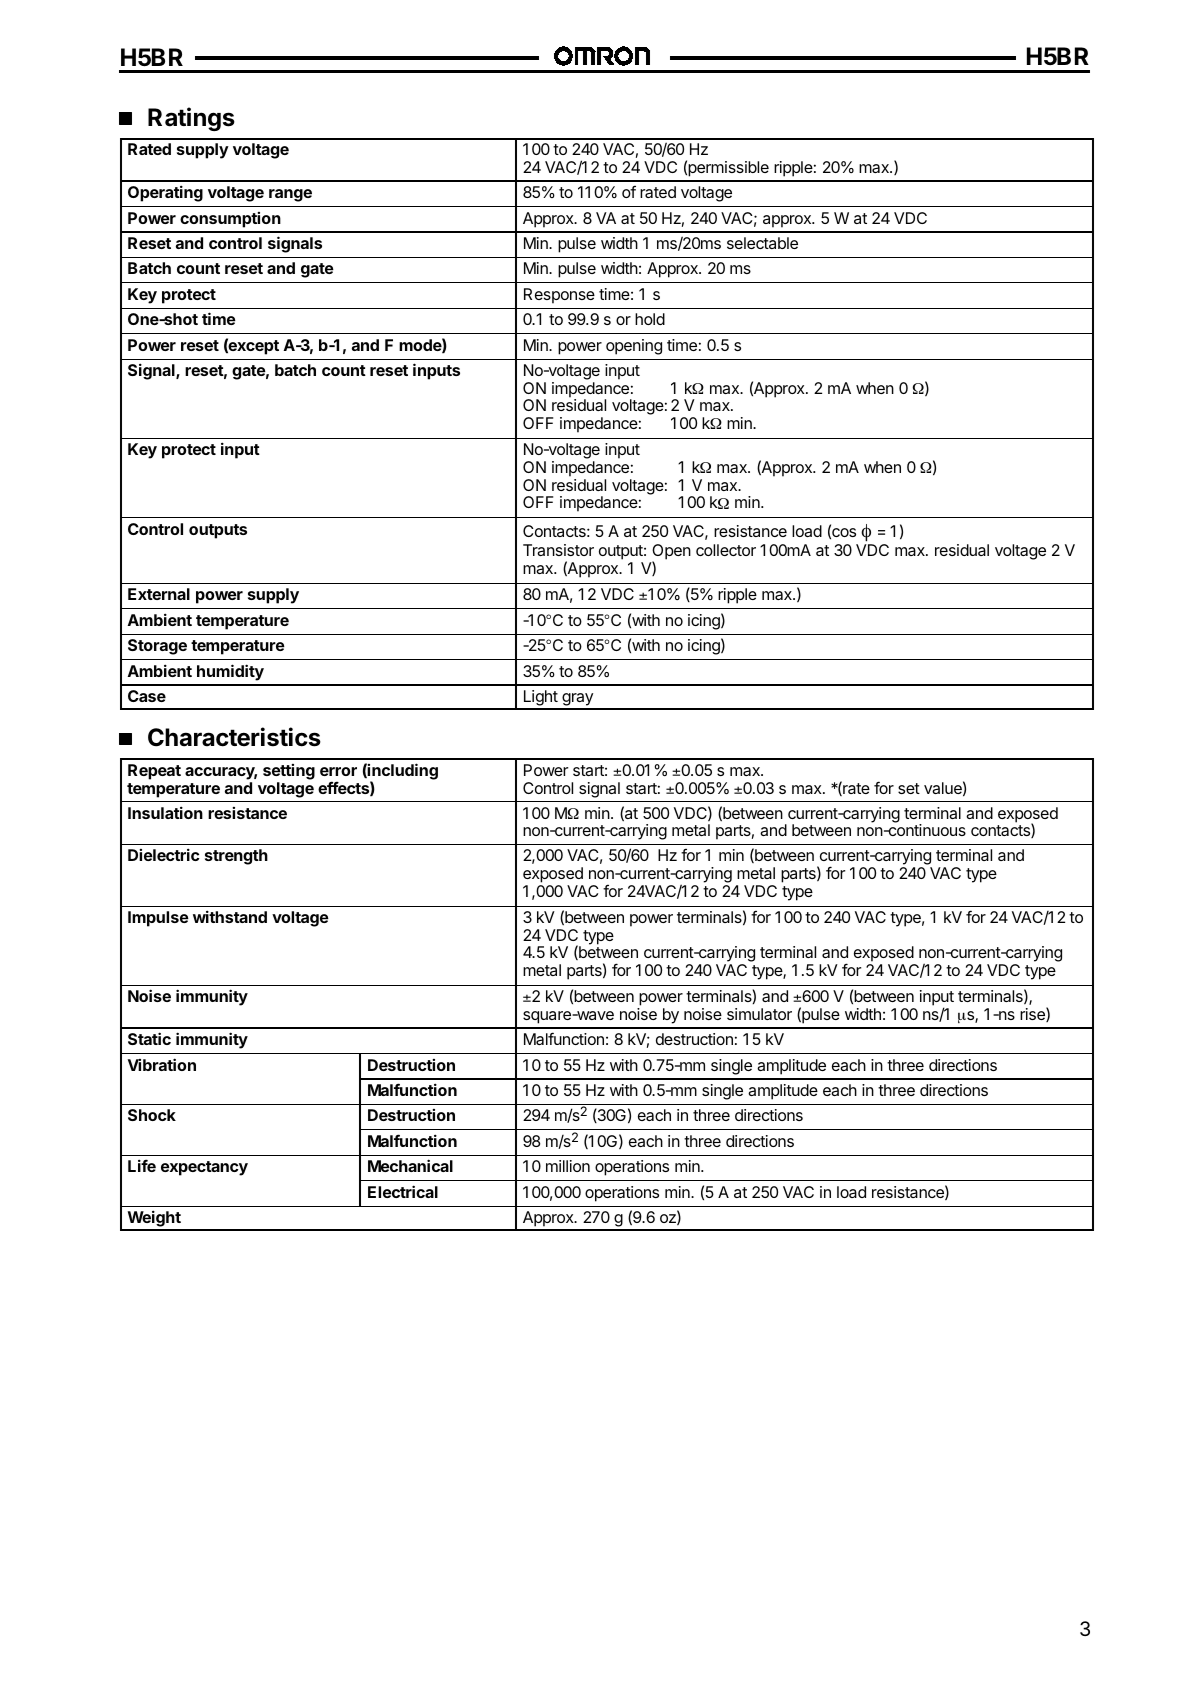 The width and height of the screenshot is (1190, 1684). I want to click on Ratings, so click(191, 119).
